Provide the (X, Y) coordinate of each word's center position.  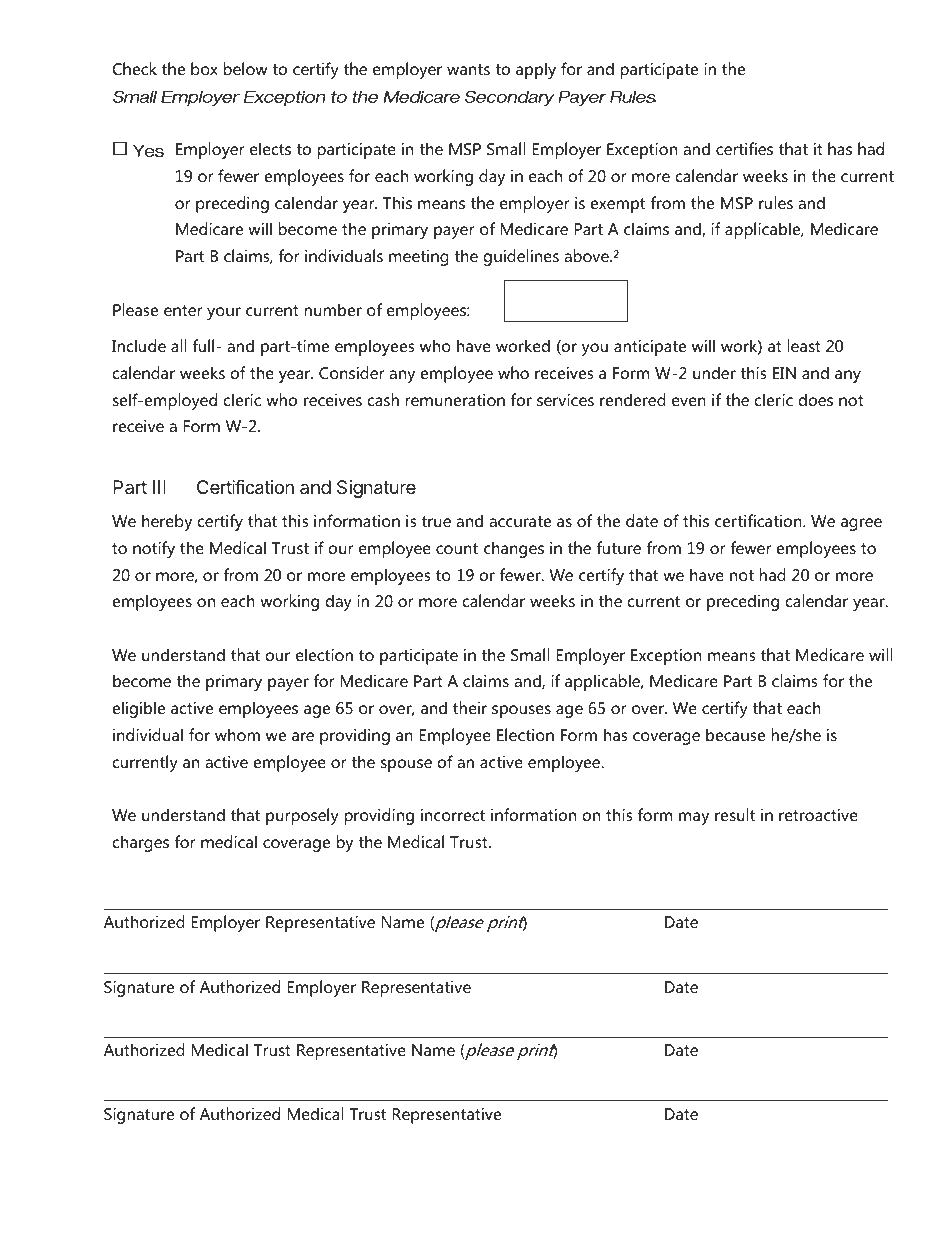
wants (468, 69)
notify (154, 549)
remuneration (455, 399)
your (224, 313)
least (804, 345)
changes (514, 549)
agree (861, 524)
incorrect (453, 815)
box (204, 68)
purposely (302, 816)
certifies (744, 148)
